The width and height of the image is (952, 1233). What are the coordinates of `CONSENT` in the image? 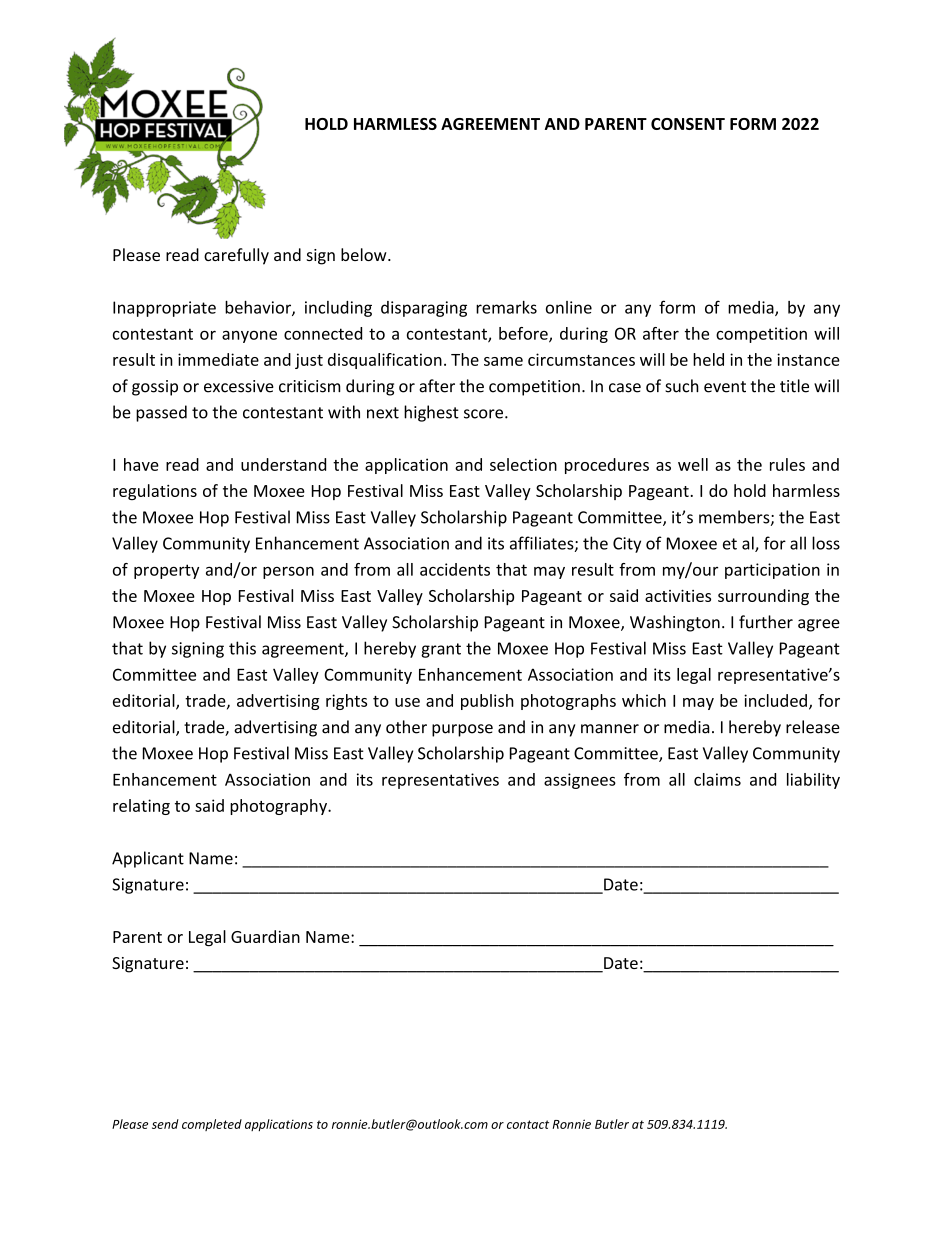 It's located at (688, 124).
